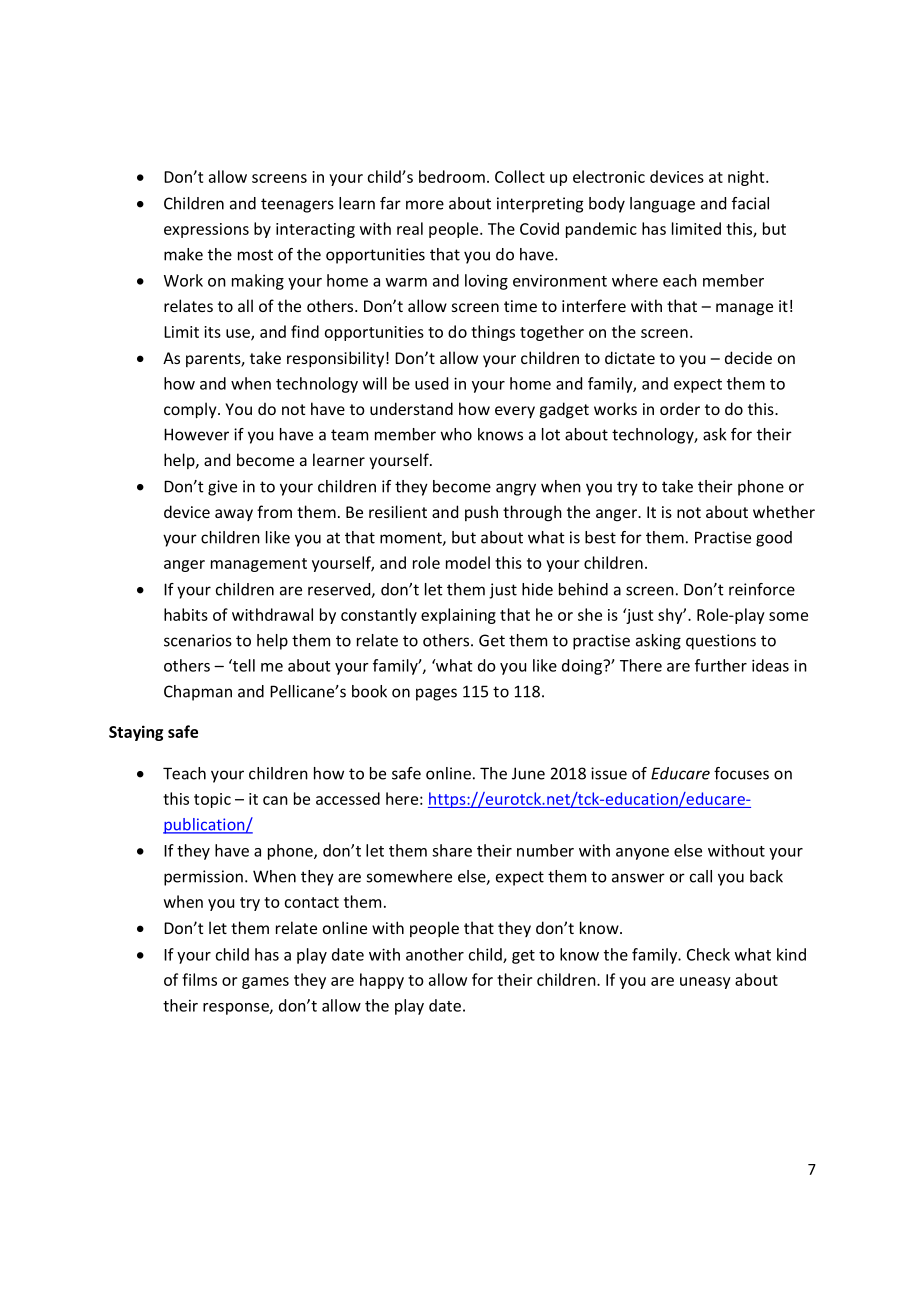 The image size is (924, 1308). I want to click on facial, so click(750, 203).
